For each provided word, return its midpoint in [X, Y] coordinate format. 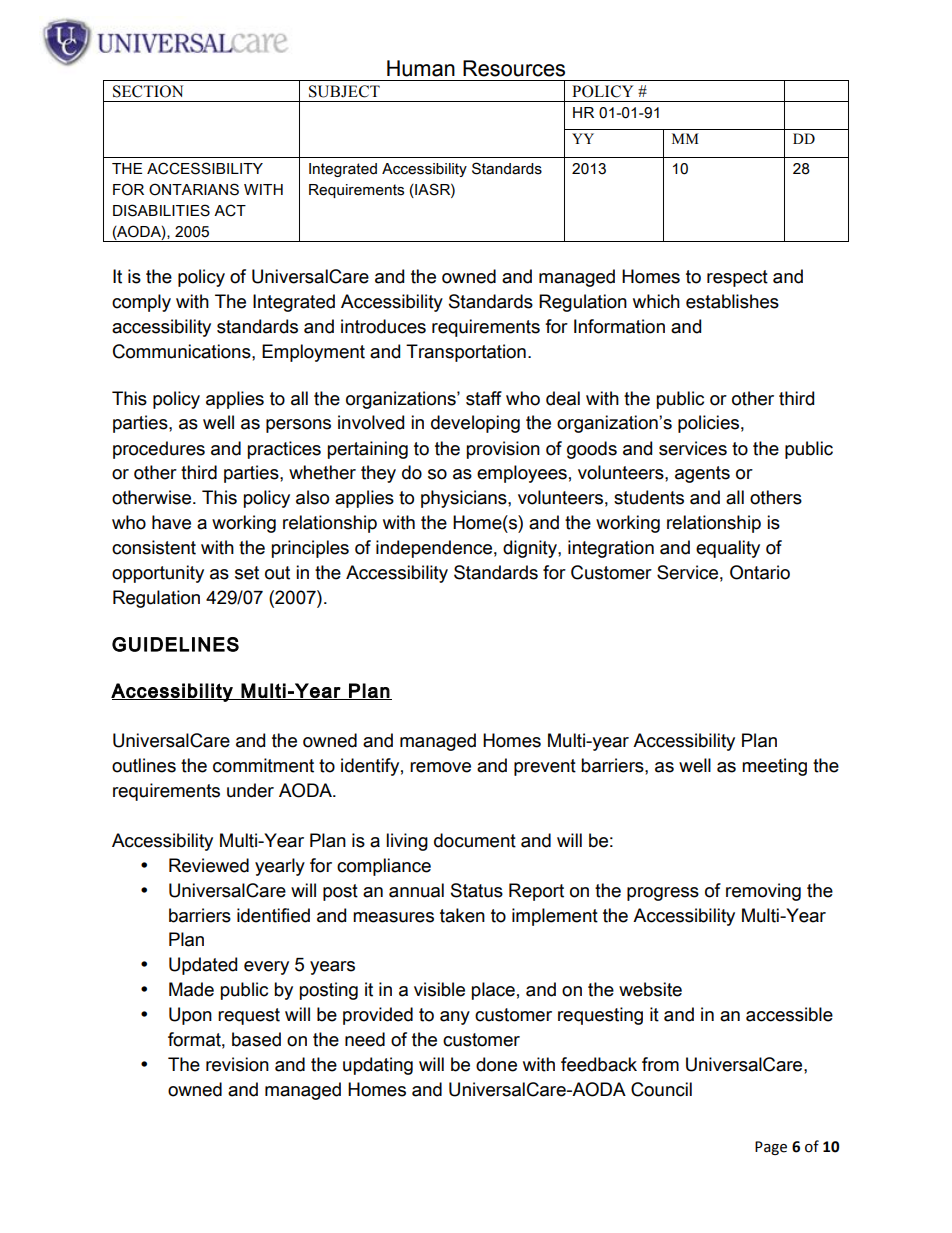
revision [237, 1064]
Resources [514, 68]
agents [702, 474]
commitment [263, 765]
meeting [774, 767]
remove [440, 767]
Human [421, 68]
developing [475, 424]
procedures [159, 450]
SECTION [148, 91]
